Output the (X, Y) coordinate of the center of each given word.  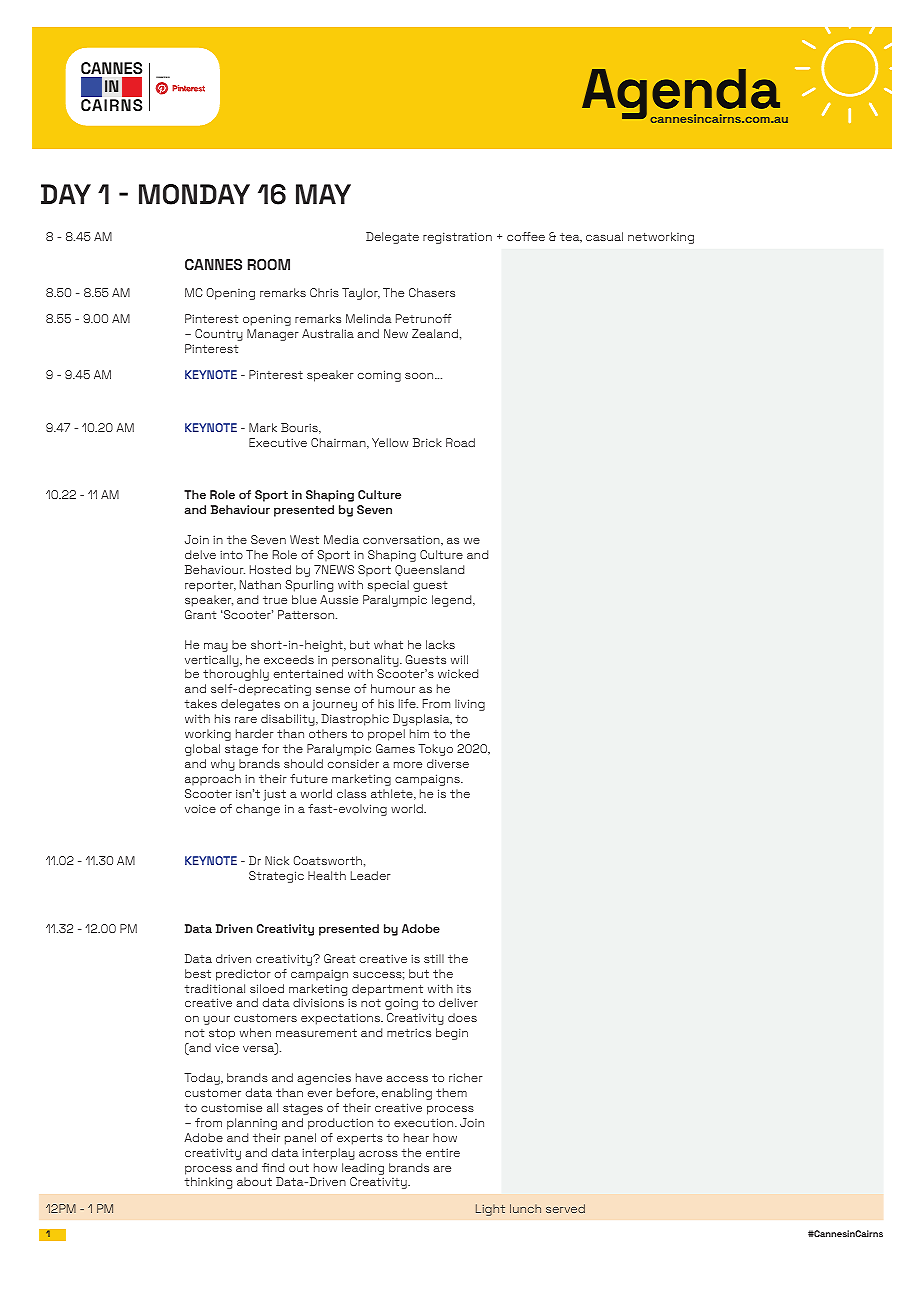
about (254, 1181)
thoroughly (236, 675)
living (470, 705)
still (434, 958)
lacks (440, 644)
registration (457, 238)
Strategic (276, 877)
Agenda (682, 95)
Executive (278, 442)
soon (420, 376)
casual (604, 236)
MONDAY (194, 194)
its (464, 989)
